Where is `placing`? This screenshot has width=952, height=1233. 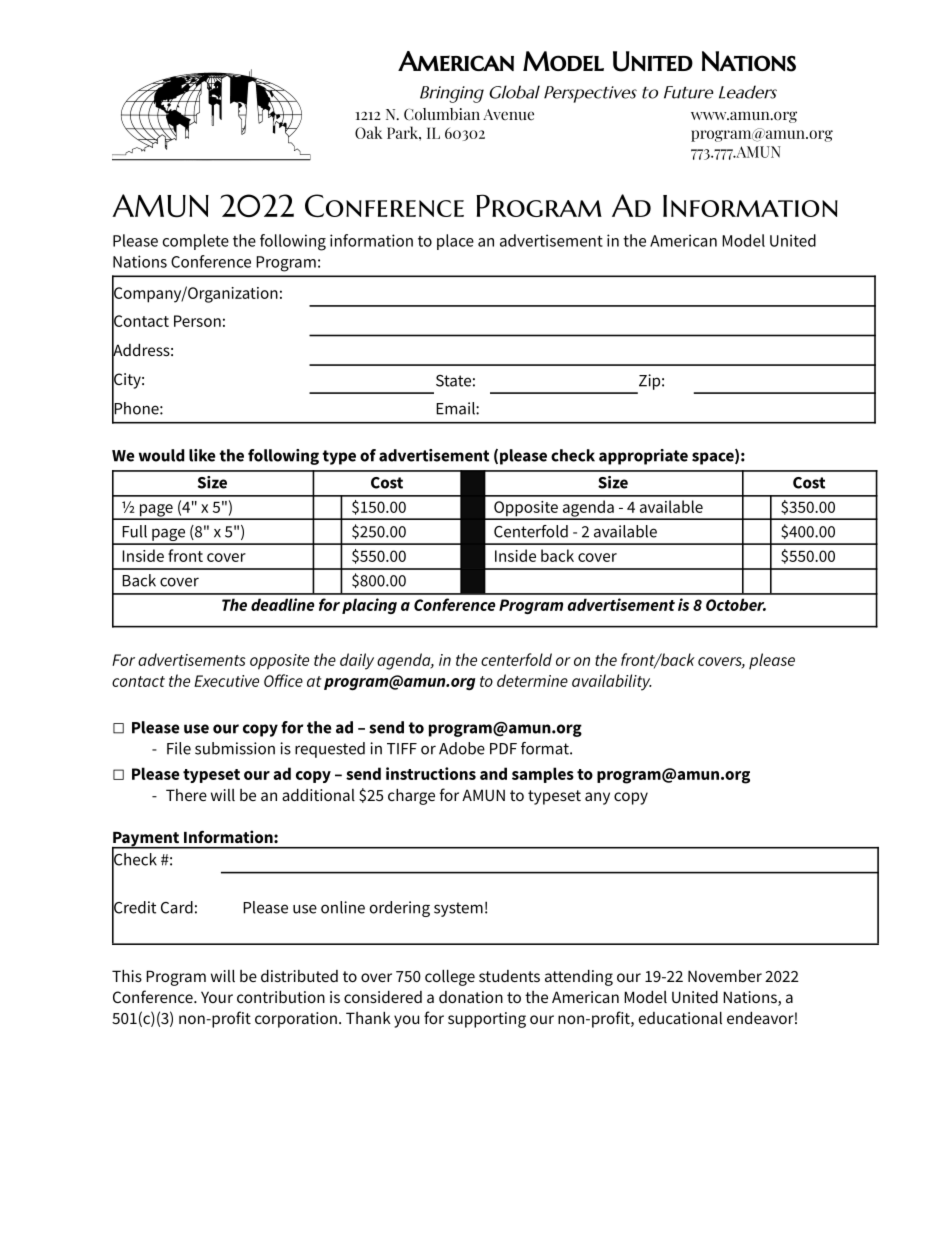 placing is located at coordinates (369, 606).
